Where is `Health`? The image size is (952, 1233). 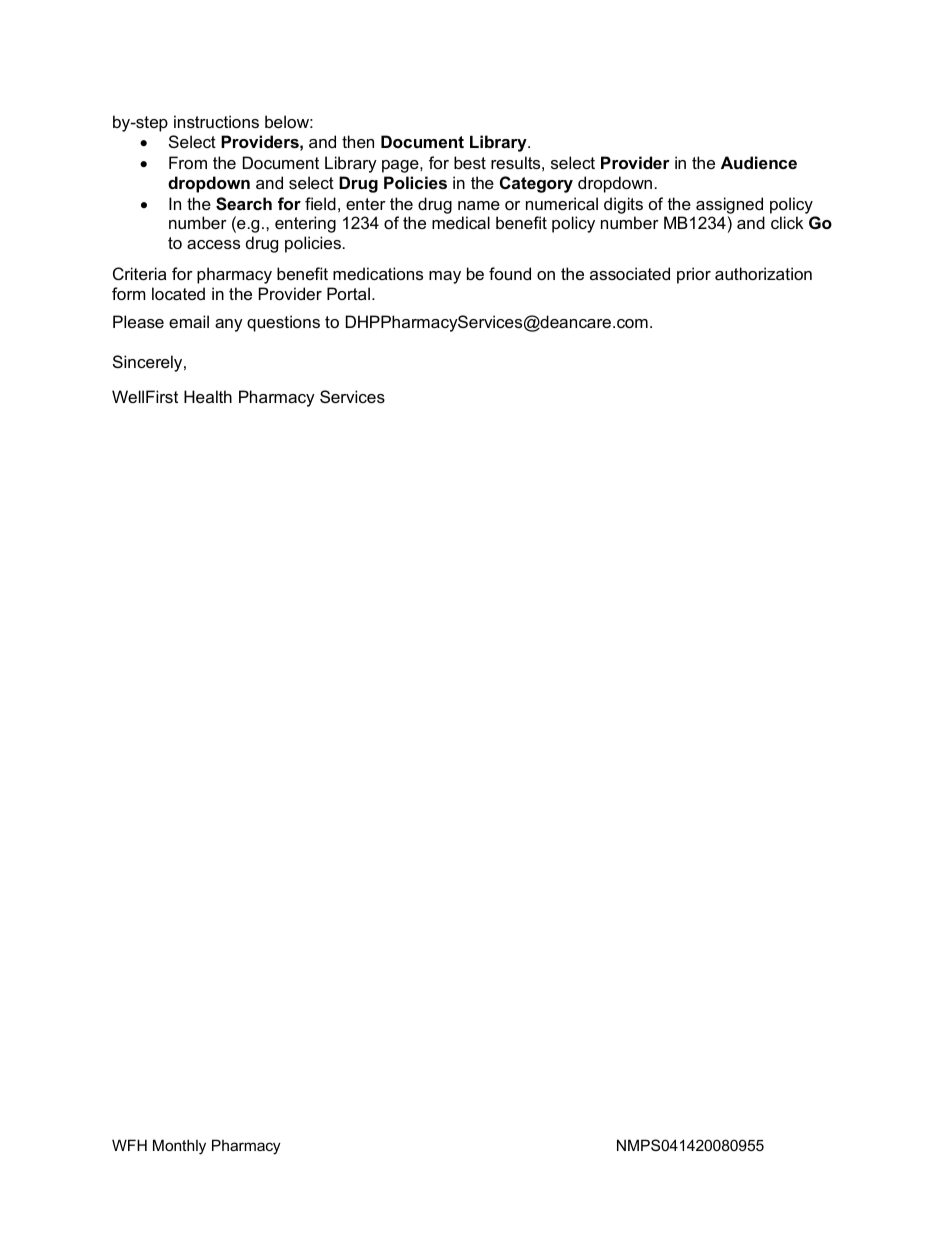 Health is located at coordinates (208, 396).
